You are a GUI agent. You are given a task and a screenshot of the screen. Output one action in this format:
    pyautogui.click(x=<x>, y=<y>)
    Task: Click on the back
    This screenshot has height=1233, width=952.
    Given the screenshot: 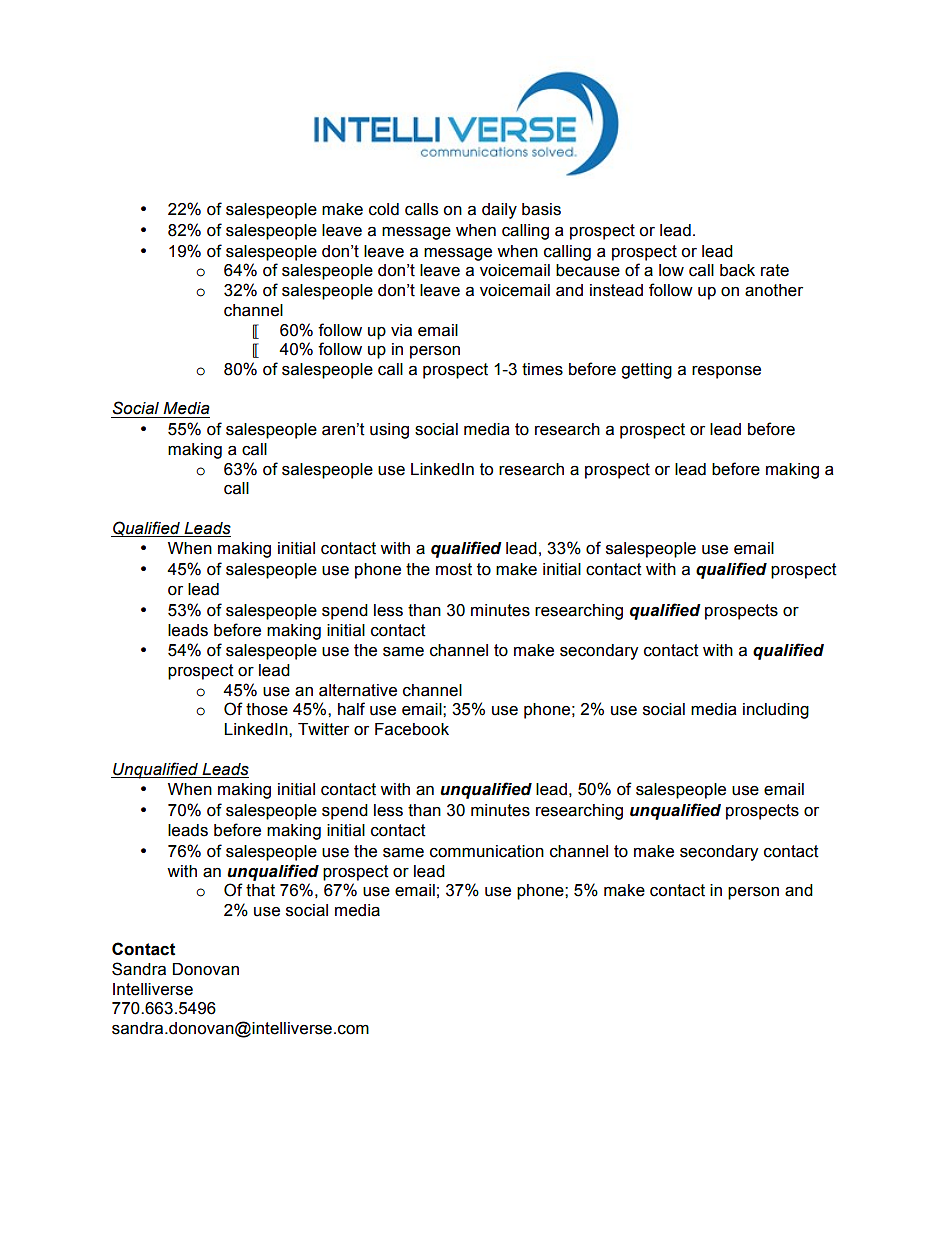 What is the action you would take?
    pyautogui.click(x=737, y=270)
